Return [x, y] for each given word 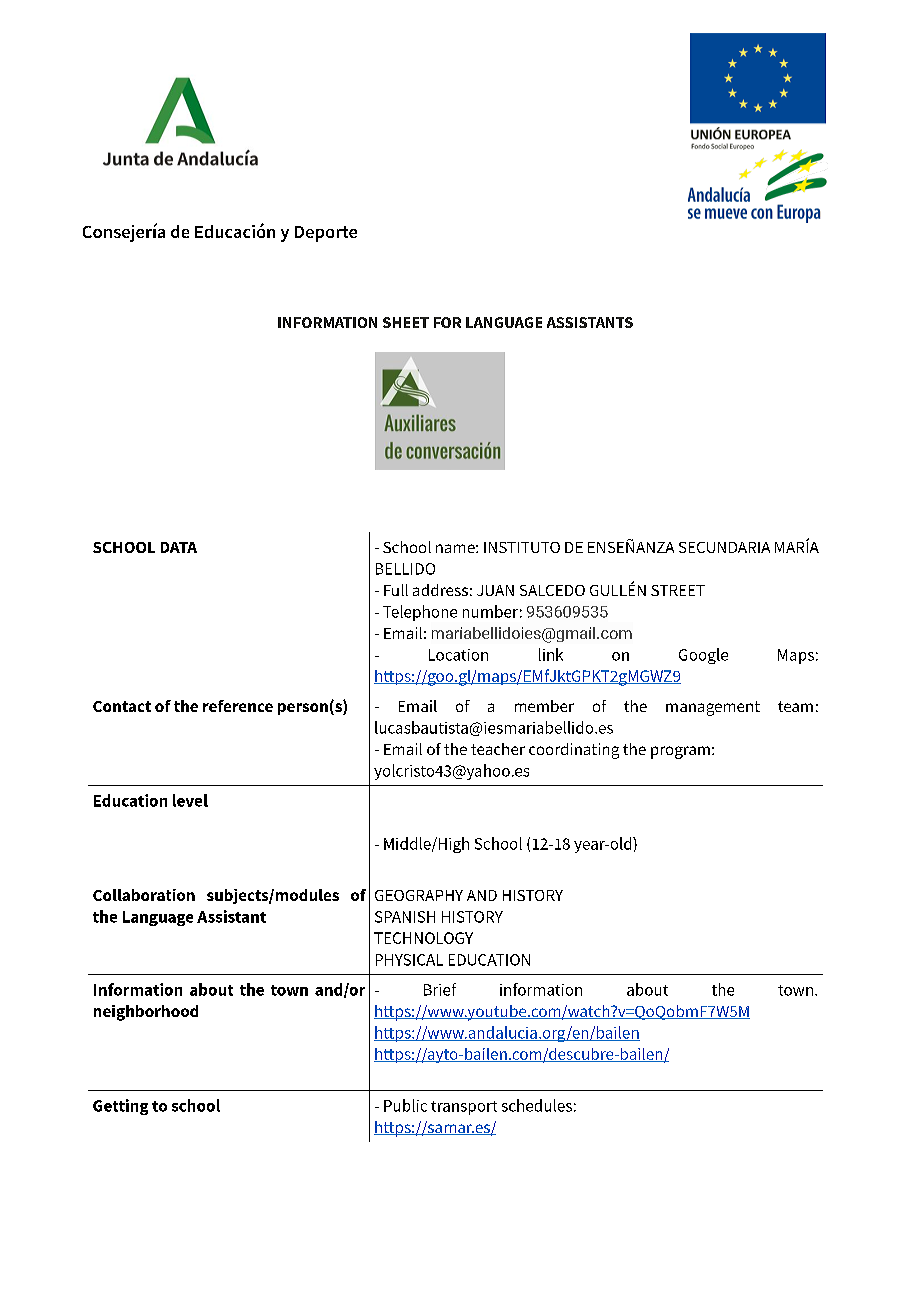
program [680, 752]
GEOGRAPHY [419, 895]
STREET [678, 590]
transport [464, 1108]
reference [238, 706]
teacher [498, 749]
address [440, 590]
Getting [120, 1107]
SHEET [406, 322]
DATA [179, 547]
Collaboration [144, 895]
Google [703, 656]
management [713, 708]
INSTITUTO [522, 547]
